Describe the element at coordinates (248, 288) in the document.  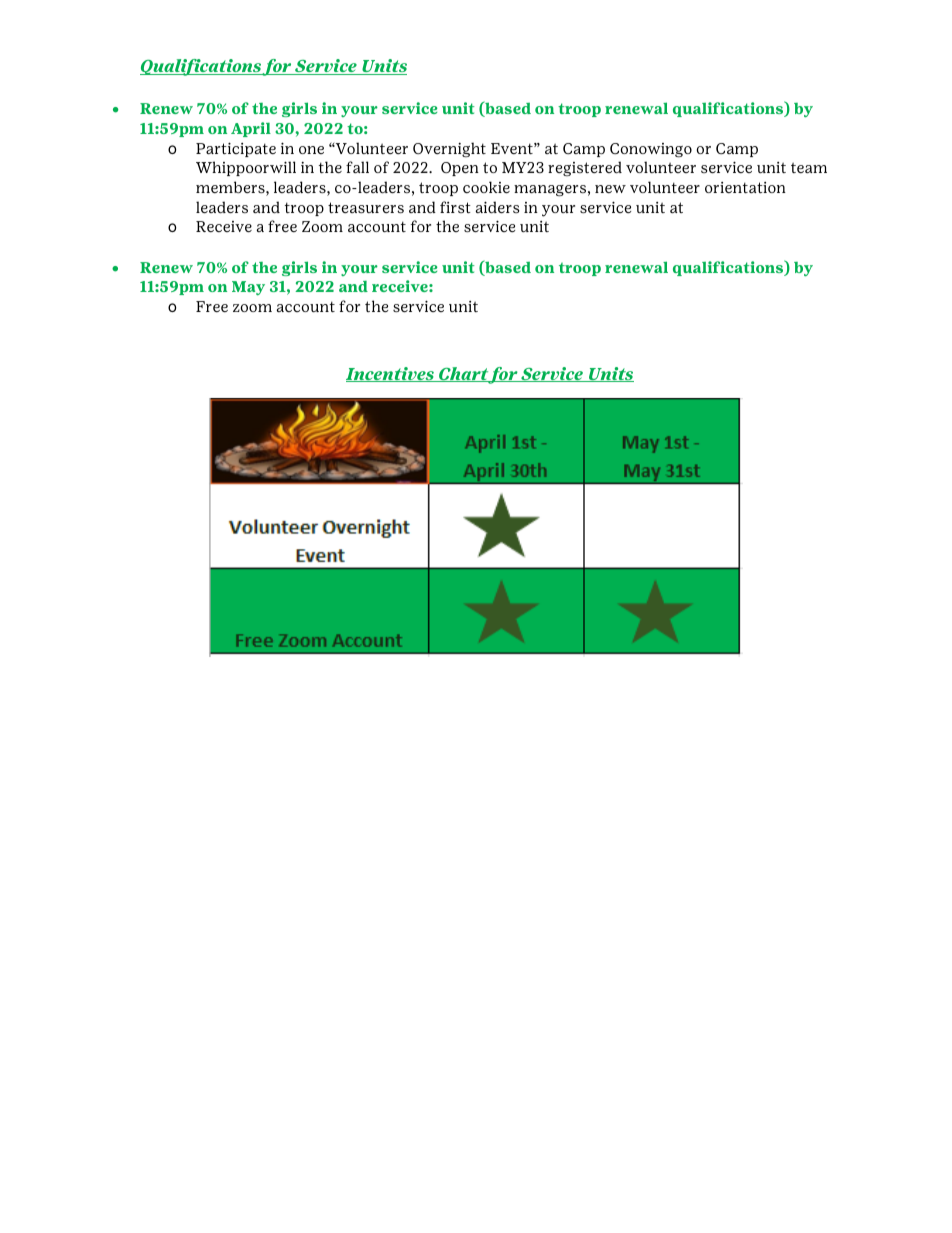
I see `May` at that location.
